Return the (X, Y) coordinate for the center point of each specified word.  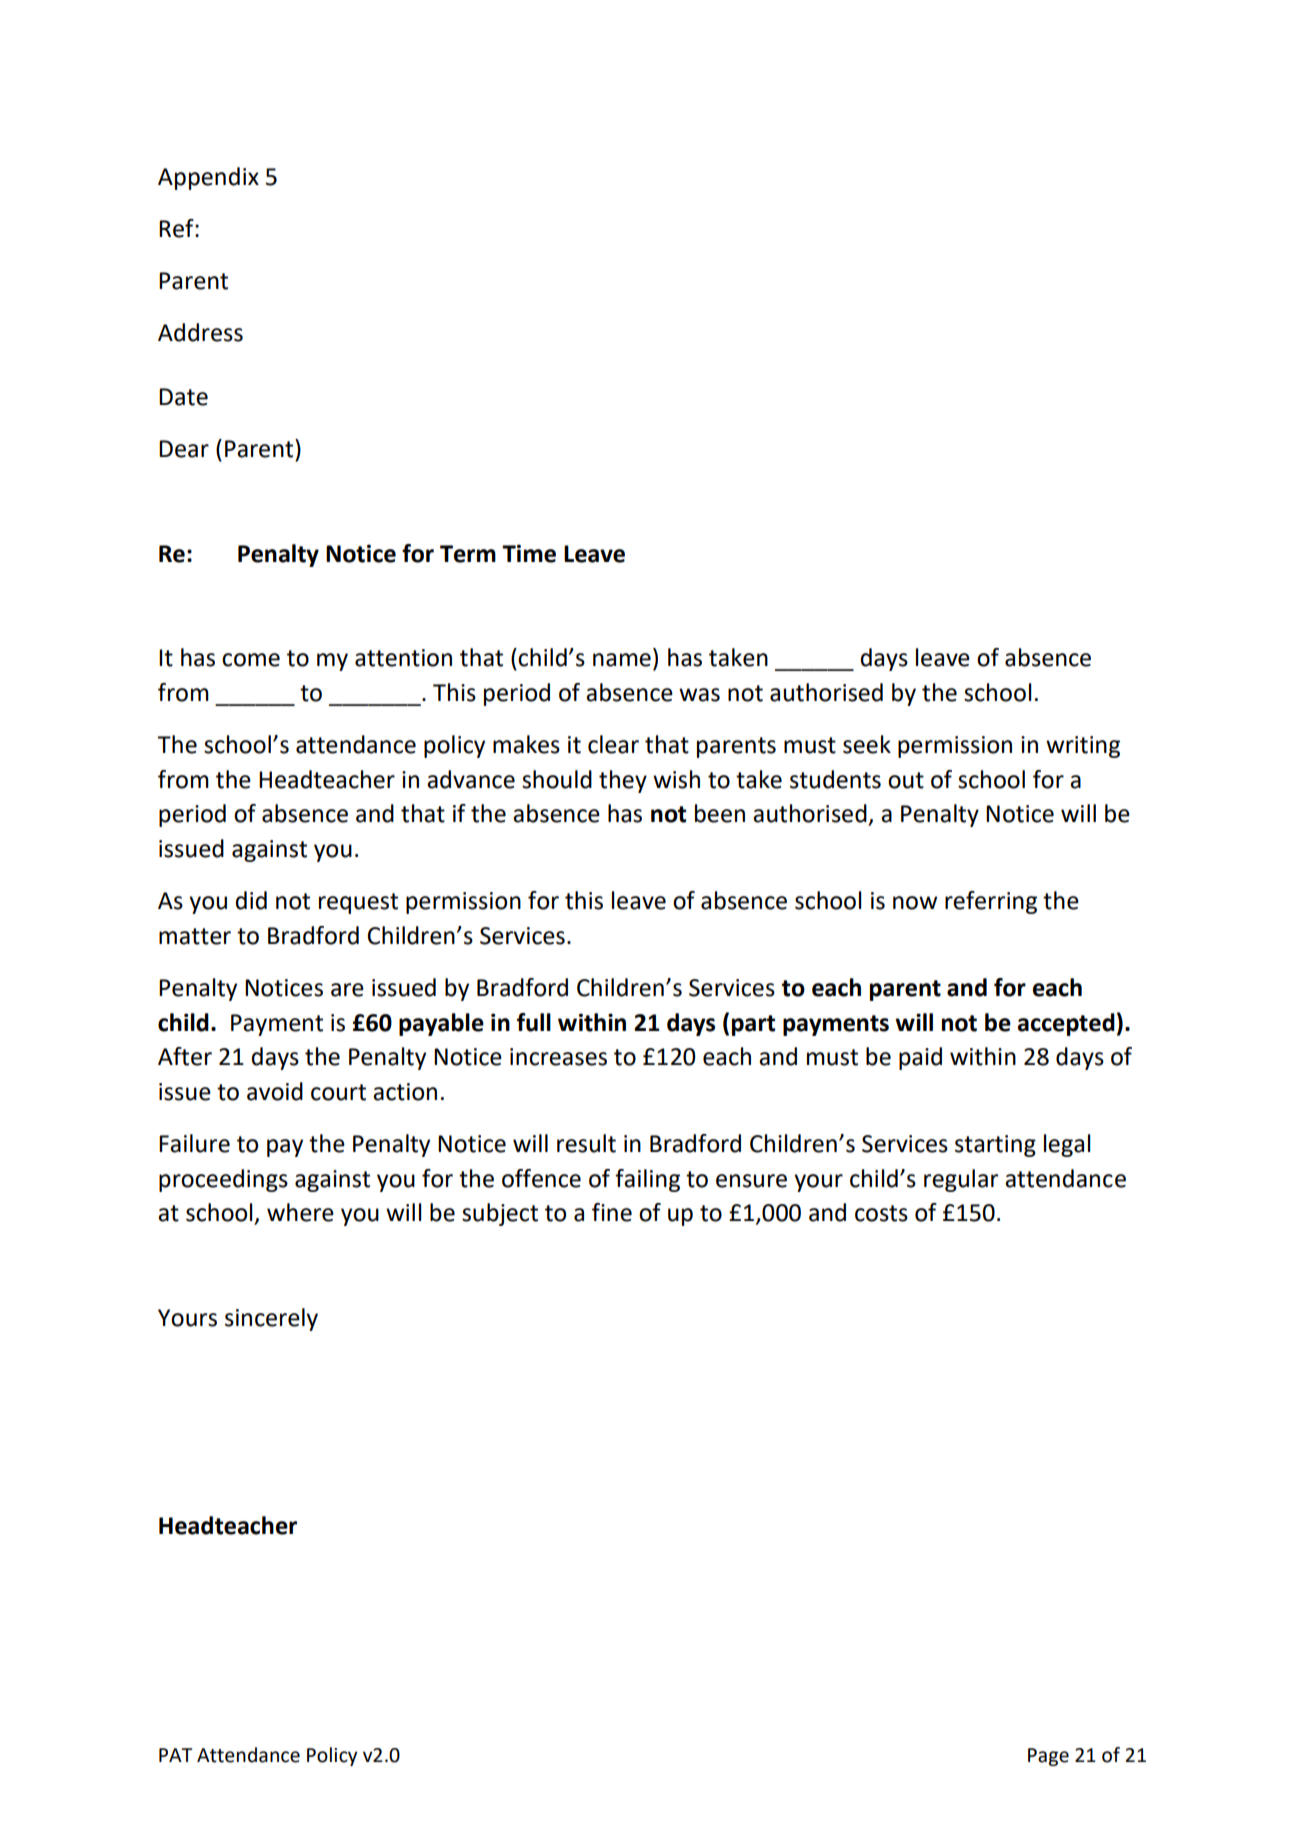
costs (881, 1213)
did (251, 900)
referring (991, 902)
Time (529, 553)
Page (1048, 1757)
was (699, 695)
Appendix (208, 178)
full (534, 1022)
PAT (175, 1755)
